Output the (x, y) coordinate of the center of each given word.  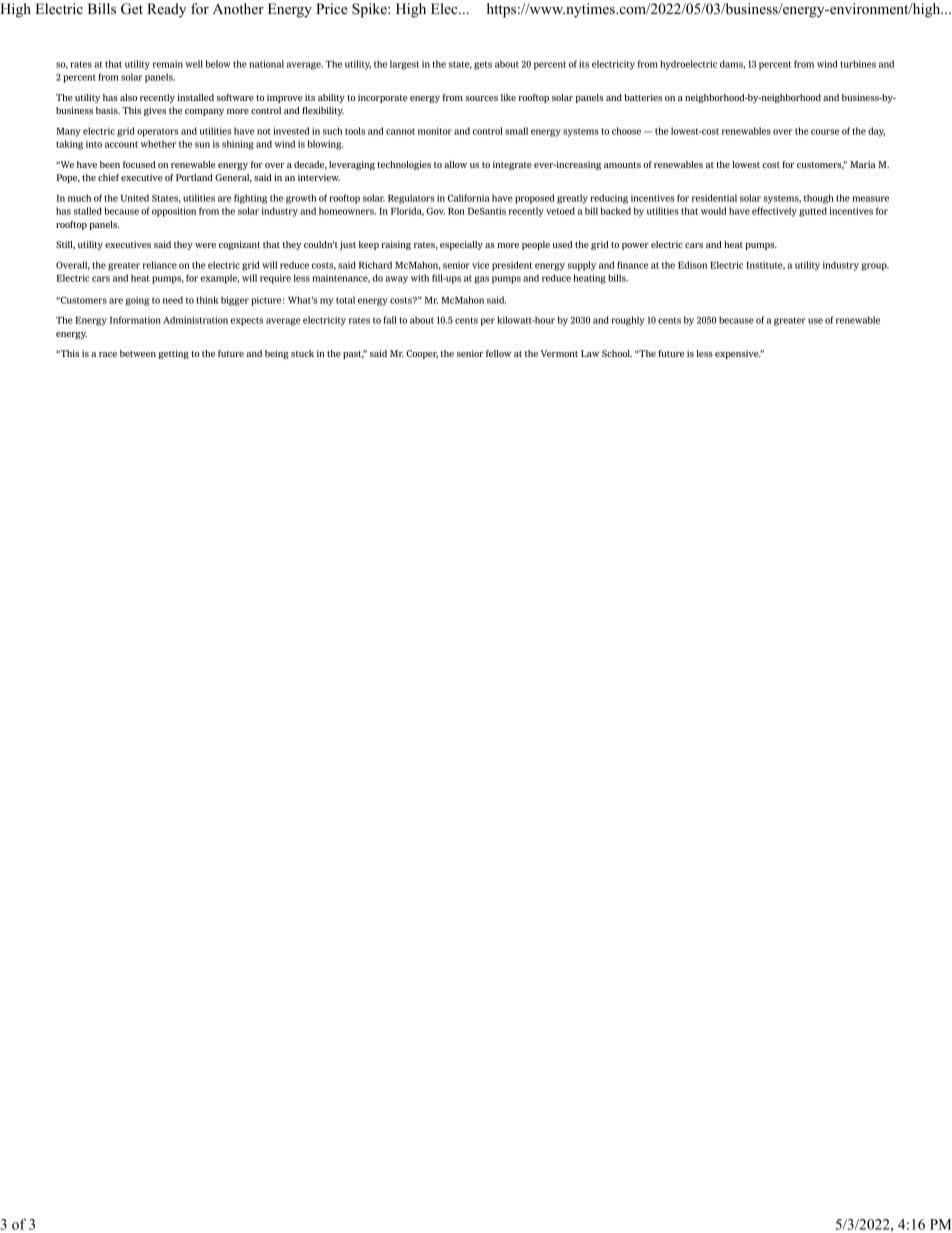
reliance (160, 265)
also (128, 97)
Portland (194, 177)
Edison (692, 265)
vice (480, 265)
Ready (166, 10)
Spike (370, 10)
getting (173, 354)
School (617, 353)
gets (483, 65)
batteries (643, 97)
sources (481, 98)
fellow (498, 353)
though (819, 199)
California (469, 198)
